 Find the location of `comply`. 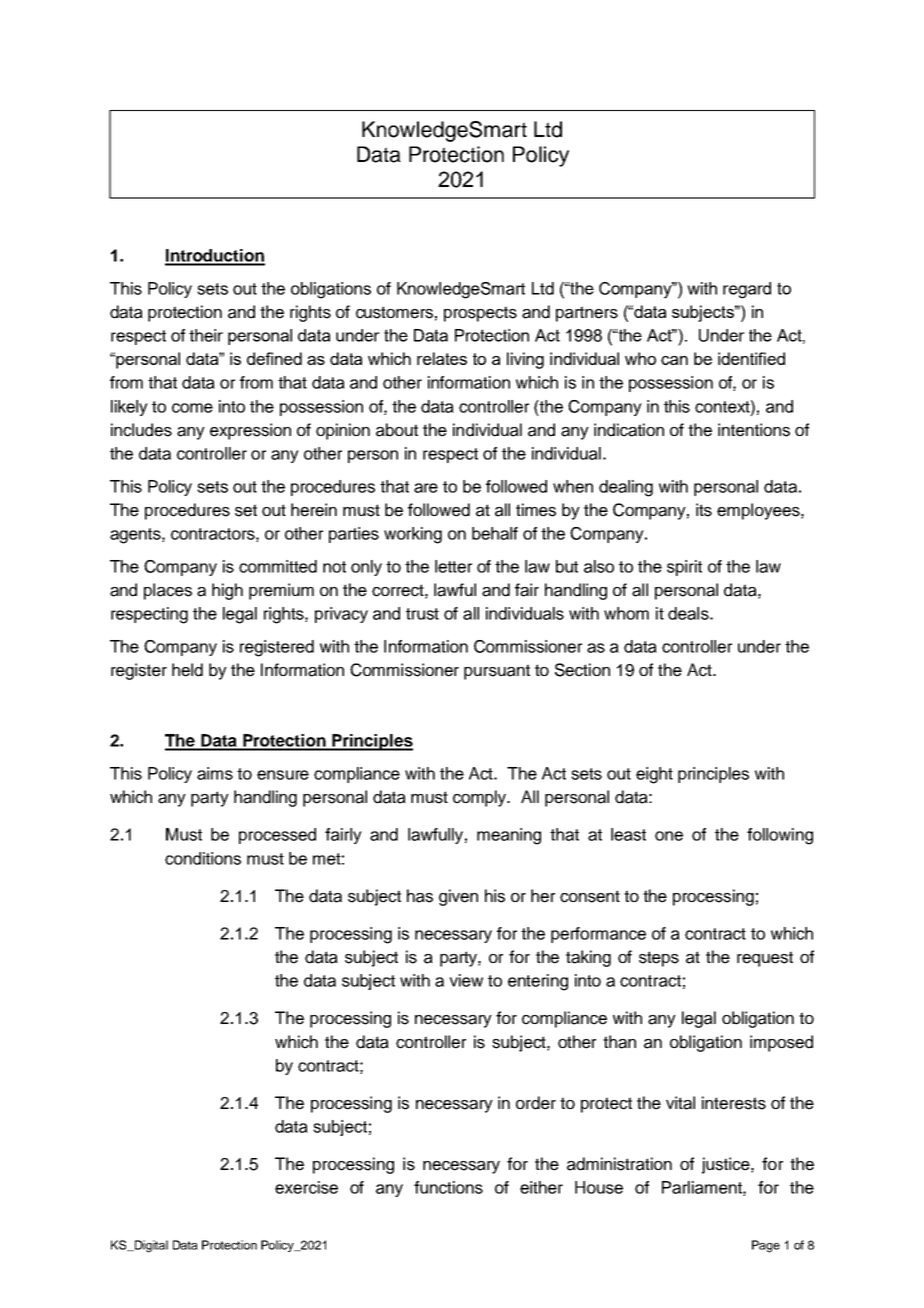

comply is located at coordinates (481, 798).
